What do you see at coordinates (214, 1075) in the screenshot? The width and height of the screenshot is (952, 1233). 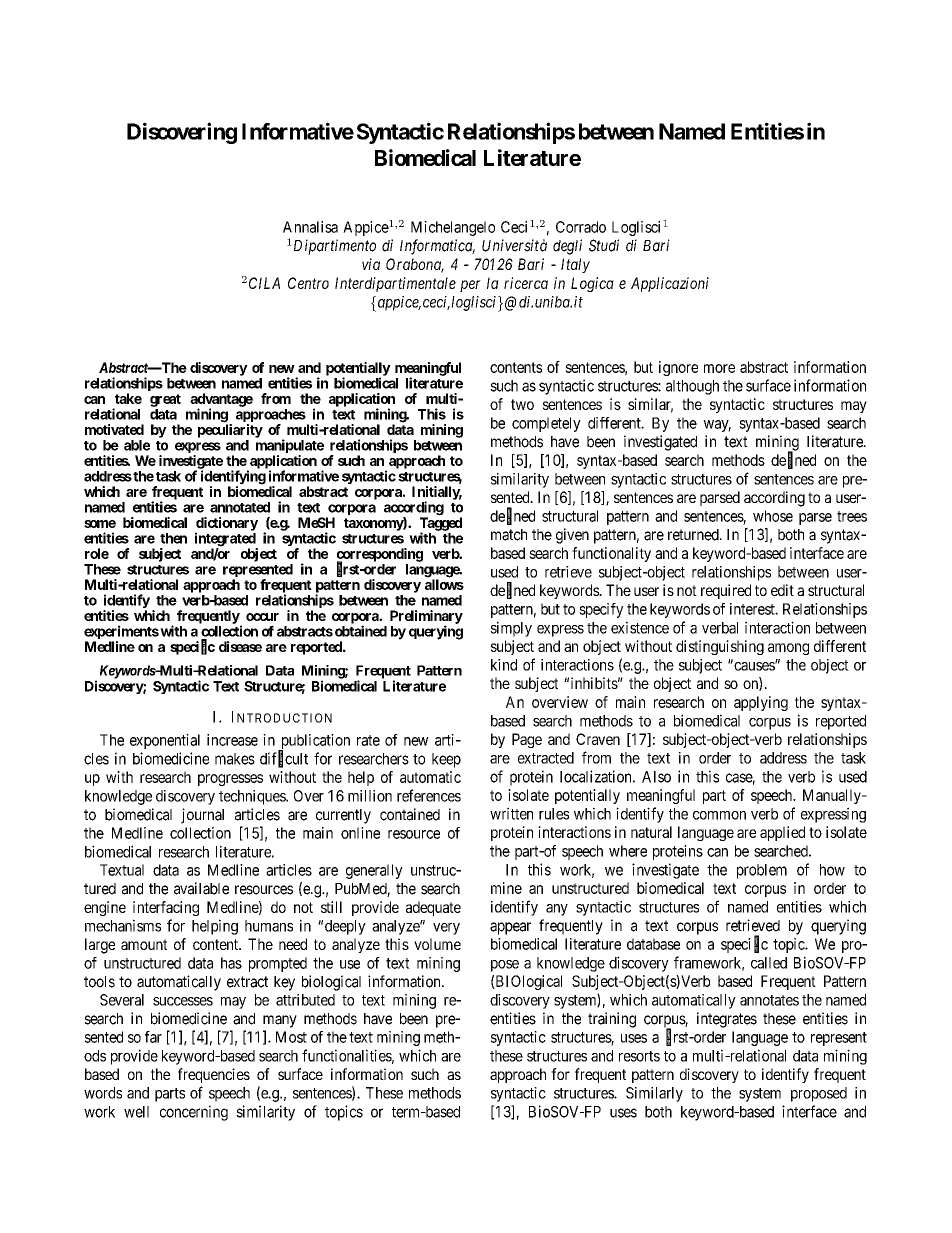 I see `frequencies` at bounding box center [214, 1075].
